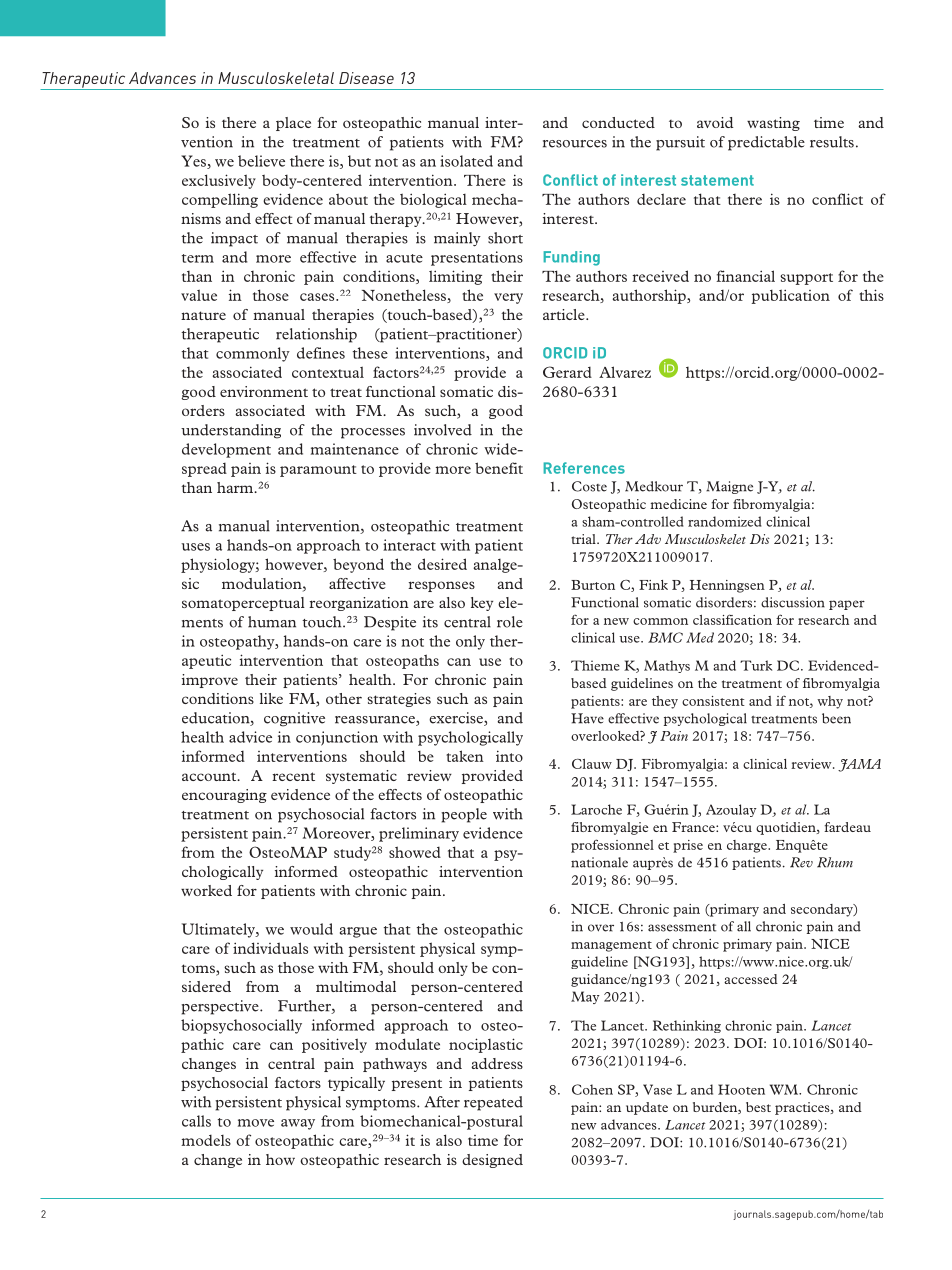 The width and height of the page is (952, 1270). What do you see at coordinates (493, 1103) in the page?
I see `repeated` at bounding box center [493, 1103].
